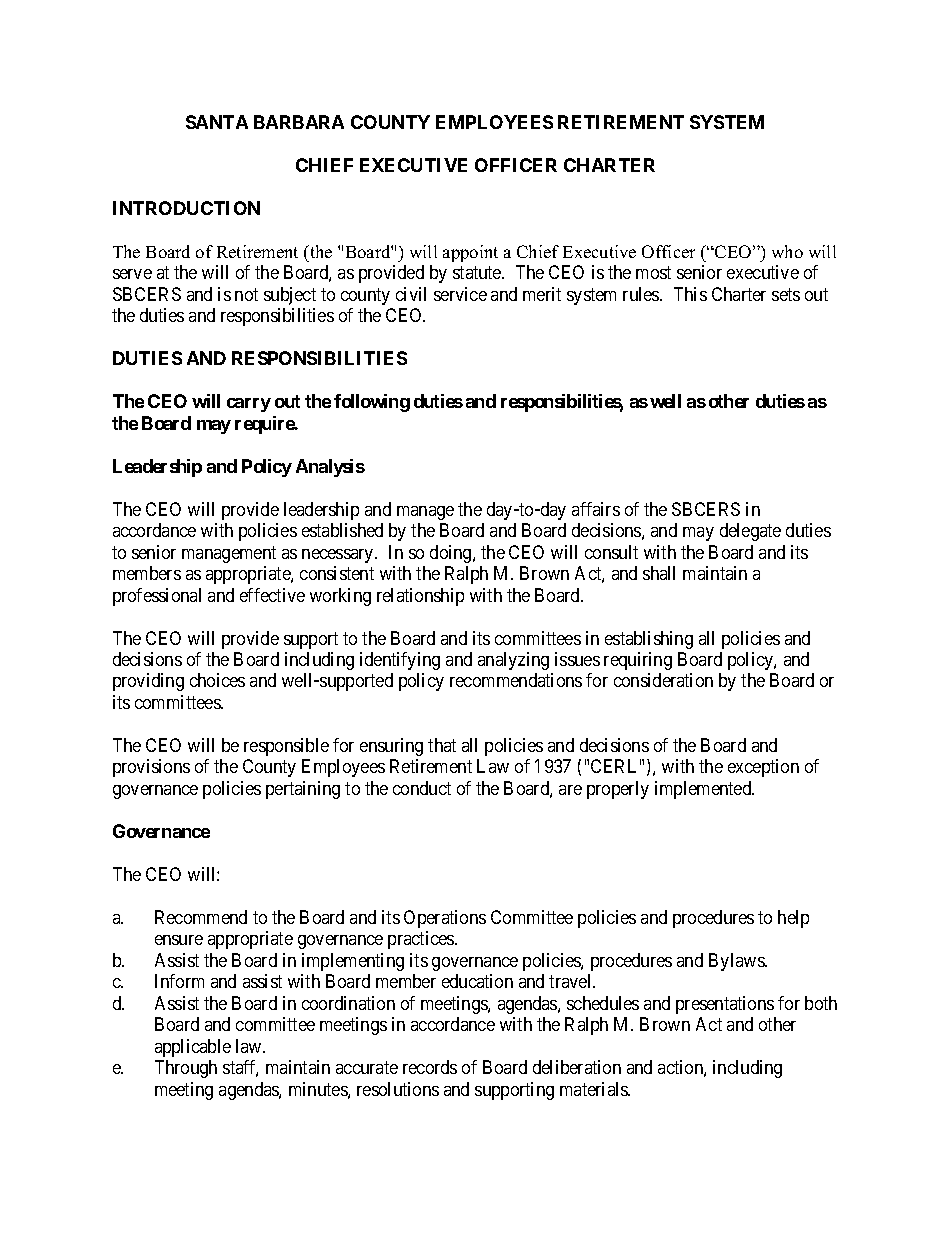 The height and width of the screenshot is (1233, 952). Describe the element at coordinates (422, 788) in the screenshot. I see `conduct` at that location.
